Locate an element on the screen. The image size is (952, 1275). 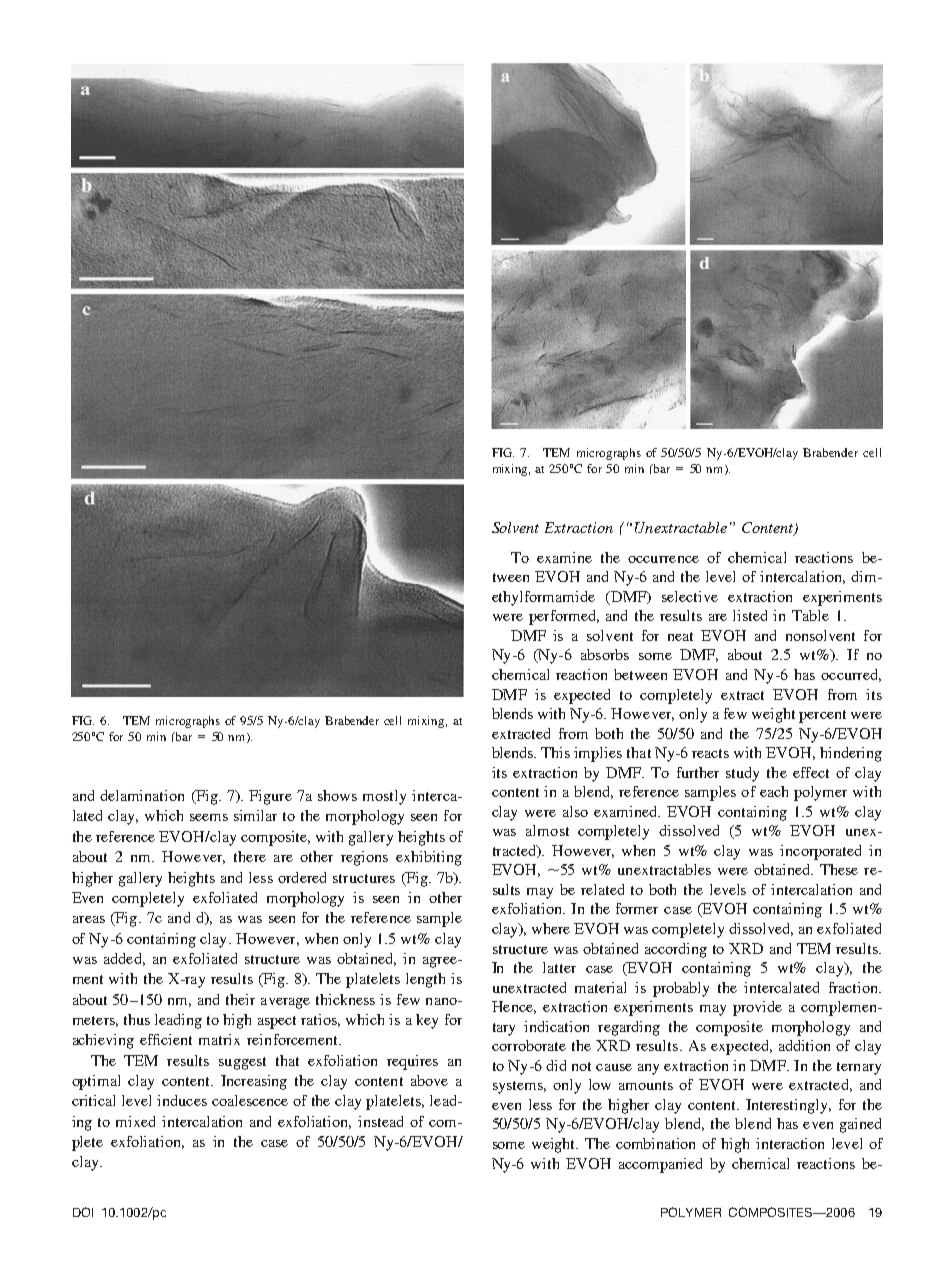
suggest is located at coordinates (242, 1063).
